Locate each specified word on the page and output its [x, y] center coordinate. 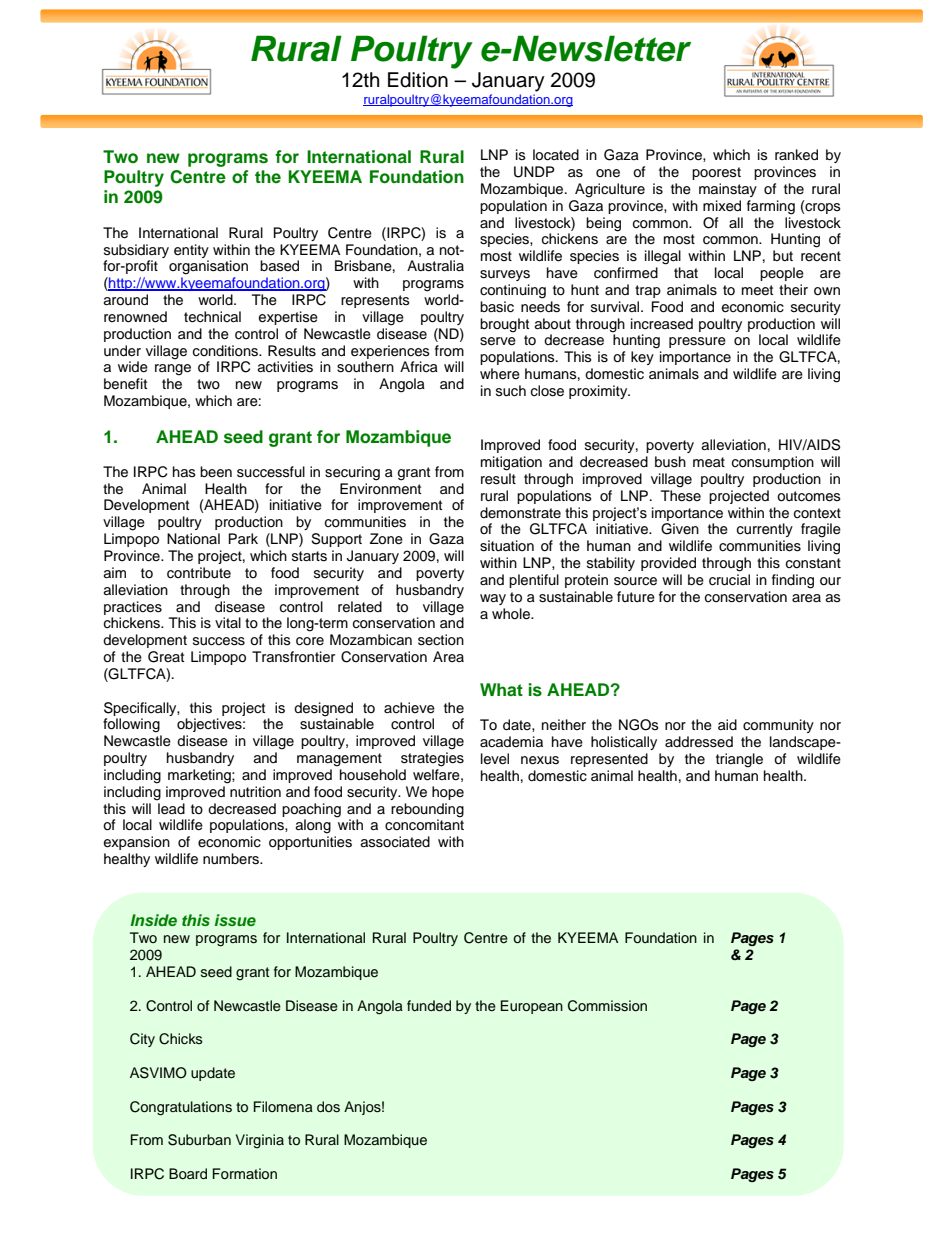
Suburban [199, 1140]
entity [191, 251]
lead [171, 809]
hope [448, 793]
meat [709, 462]
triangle [739, 760]
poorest [716, 173]
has [184, 471]
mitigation [511, 463]
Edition [418, 80]
